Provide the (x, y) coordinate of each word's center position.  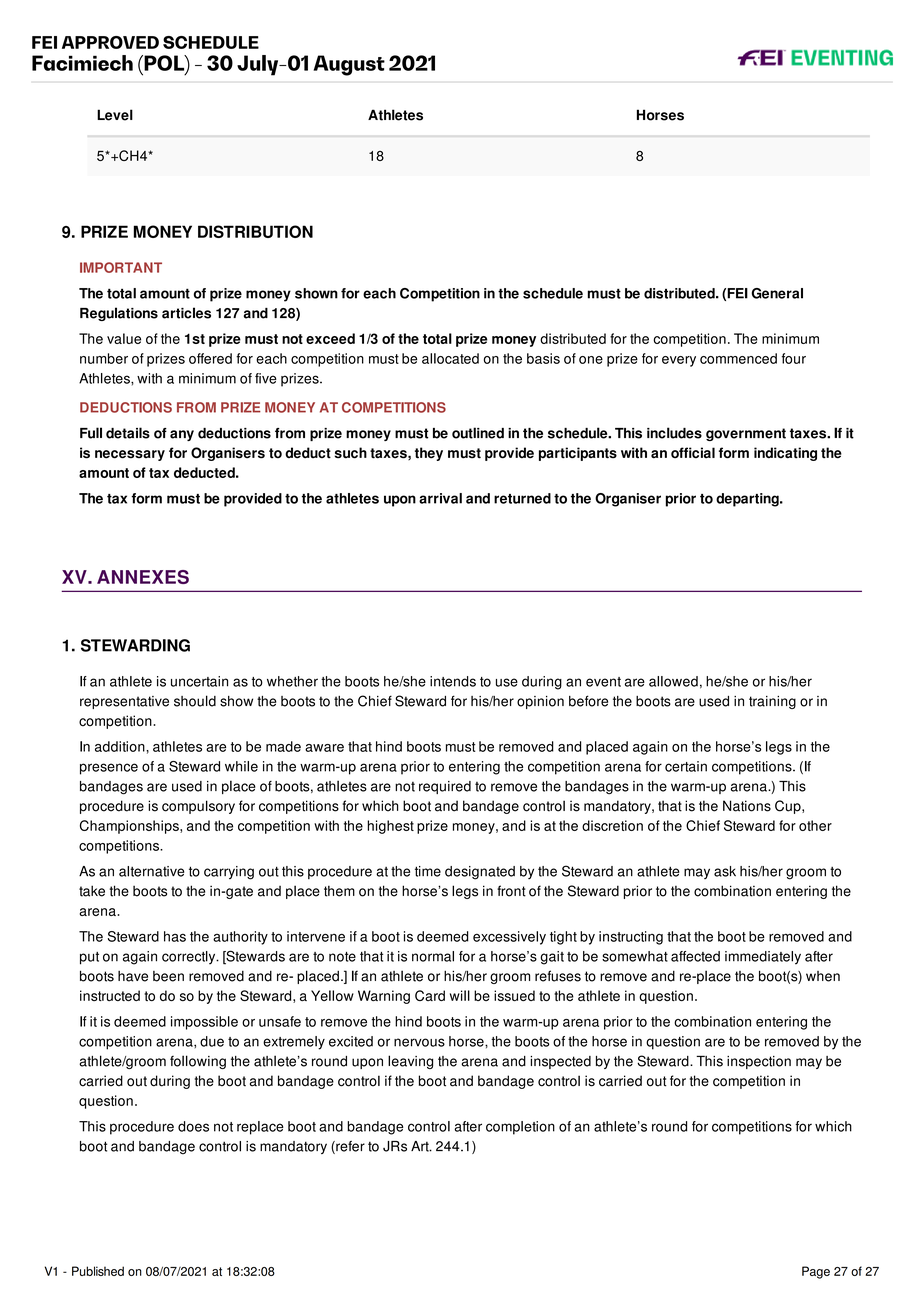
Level (115, 115)
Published (98, 1271)
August (349, 65)
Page (816, 1272)
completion (520, 1128)
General (777, 293)
